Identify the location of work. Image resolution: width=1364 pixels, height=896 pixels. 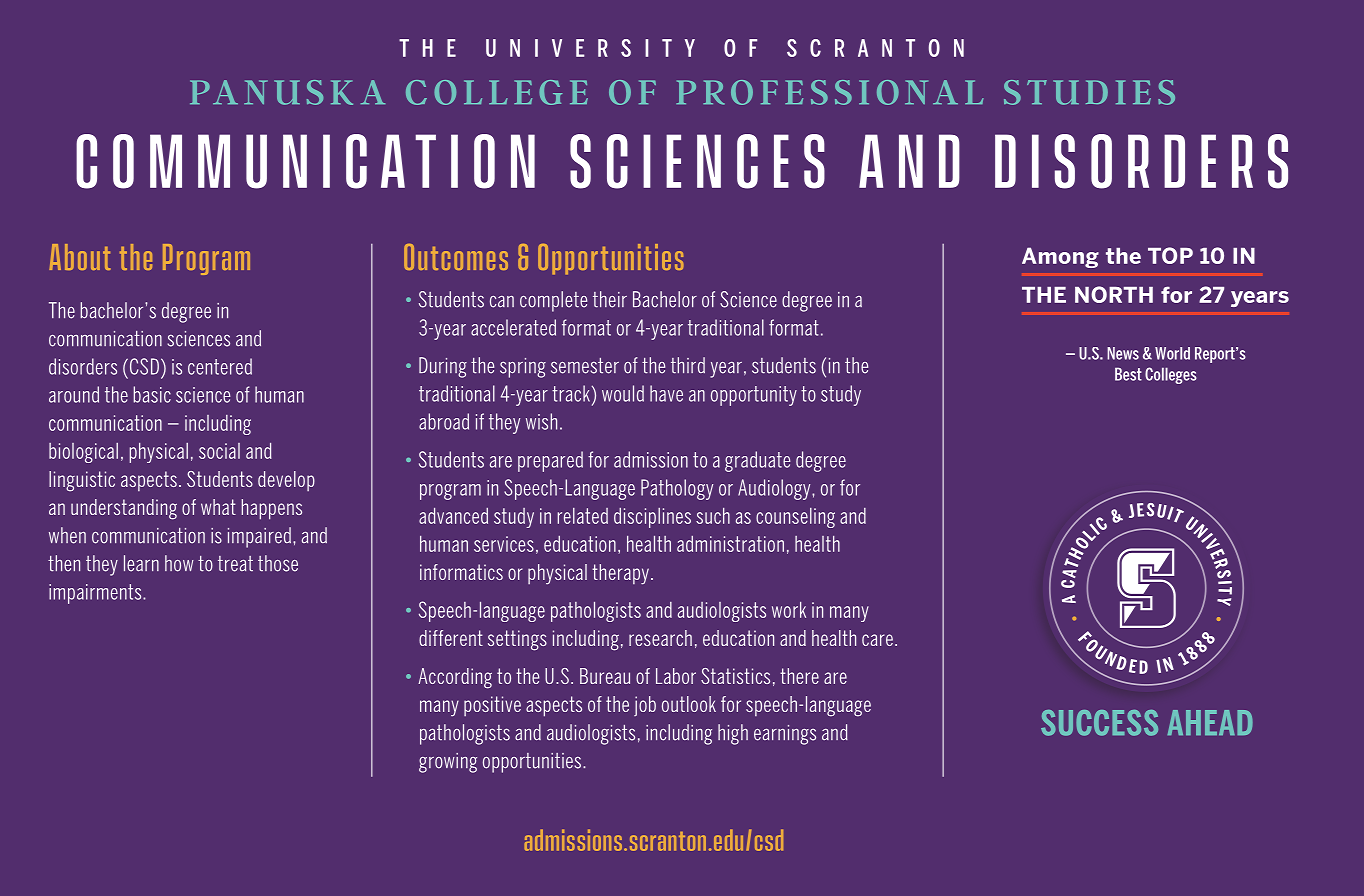
(789, 610).
